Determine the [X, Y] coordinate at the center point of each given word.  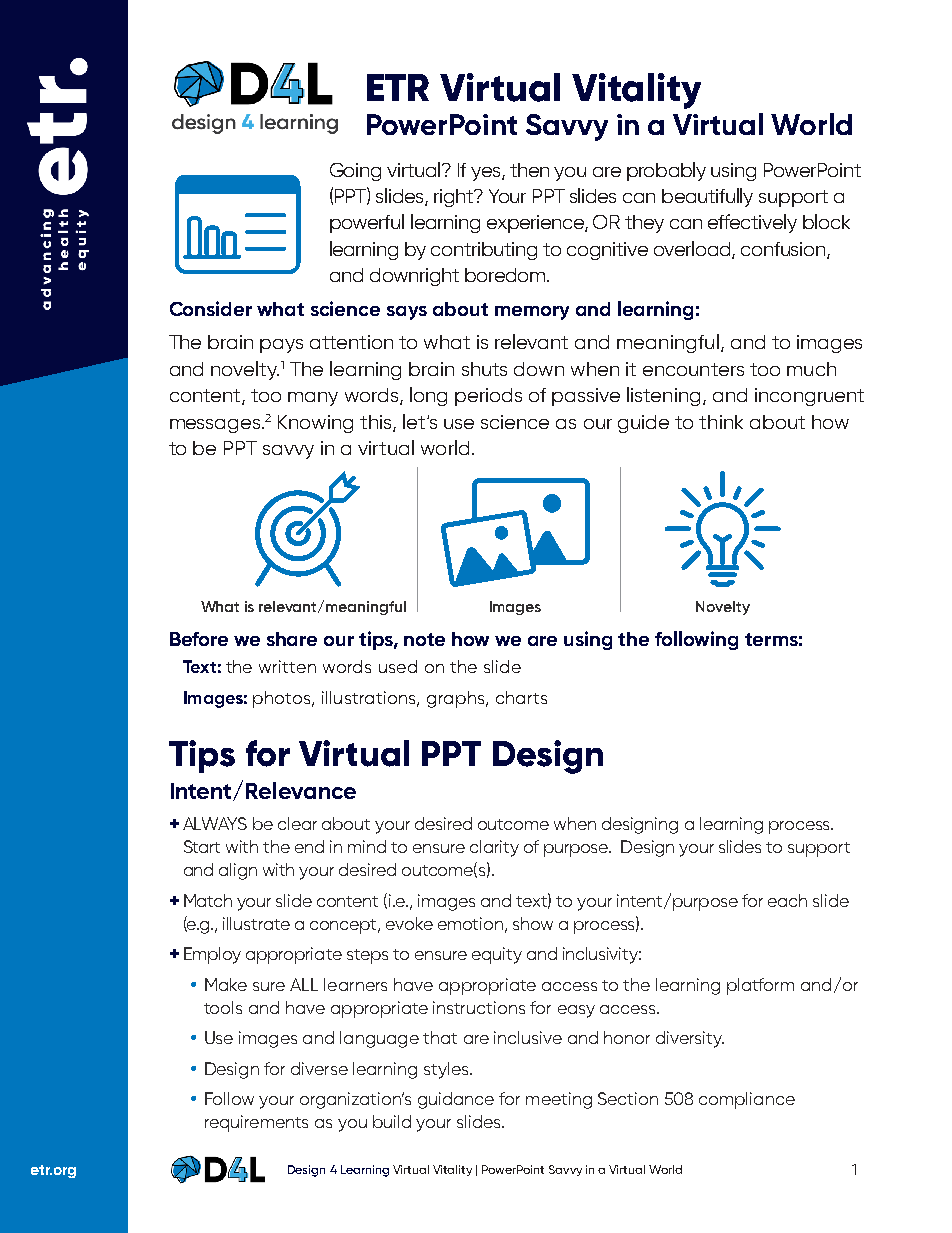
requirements [256, 1123]
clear [297, 823]
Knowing [315, 424]
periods [488, 397]
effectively [752, 223]
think [721, 422]
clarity [494, 848]
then [529, 170]
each [787, 900]
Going [355, 172]
